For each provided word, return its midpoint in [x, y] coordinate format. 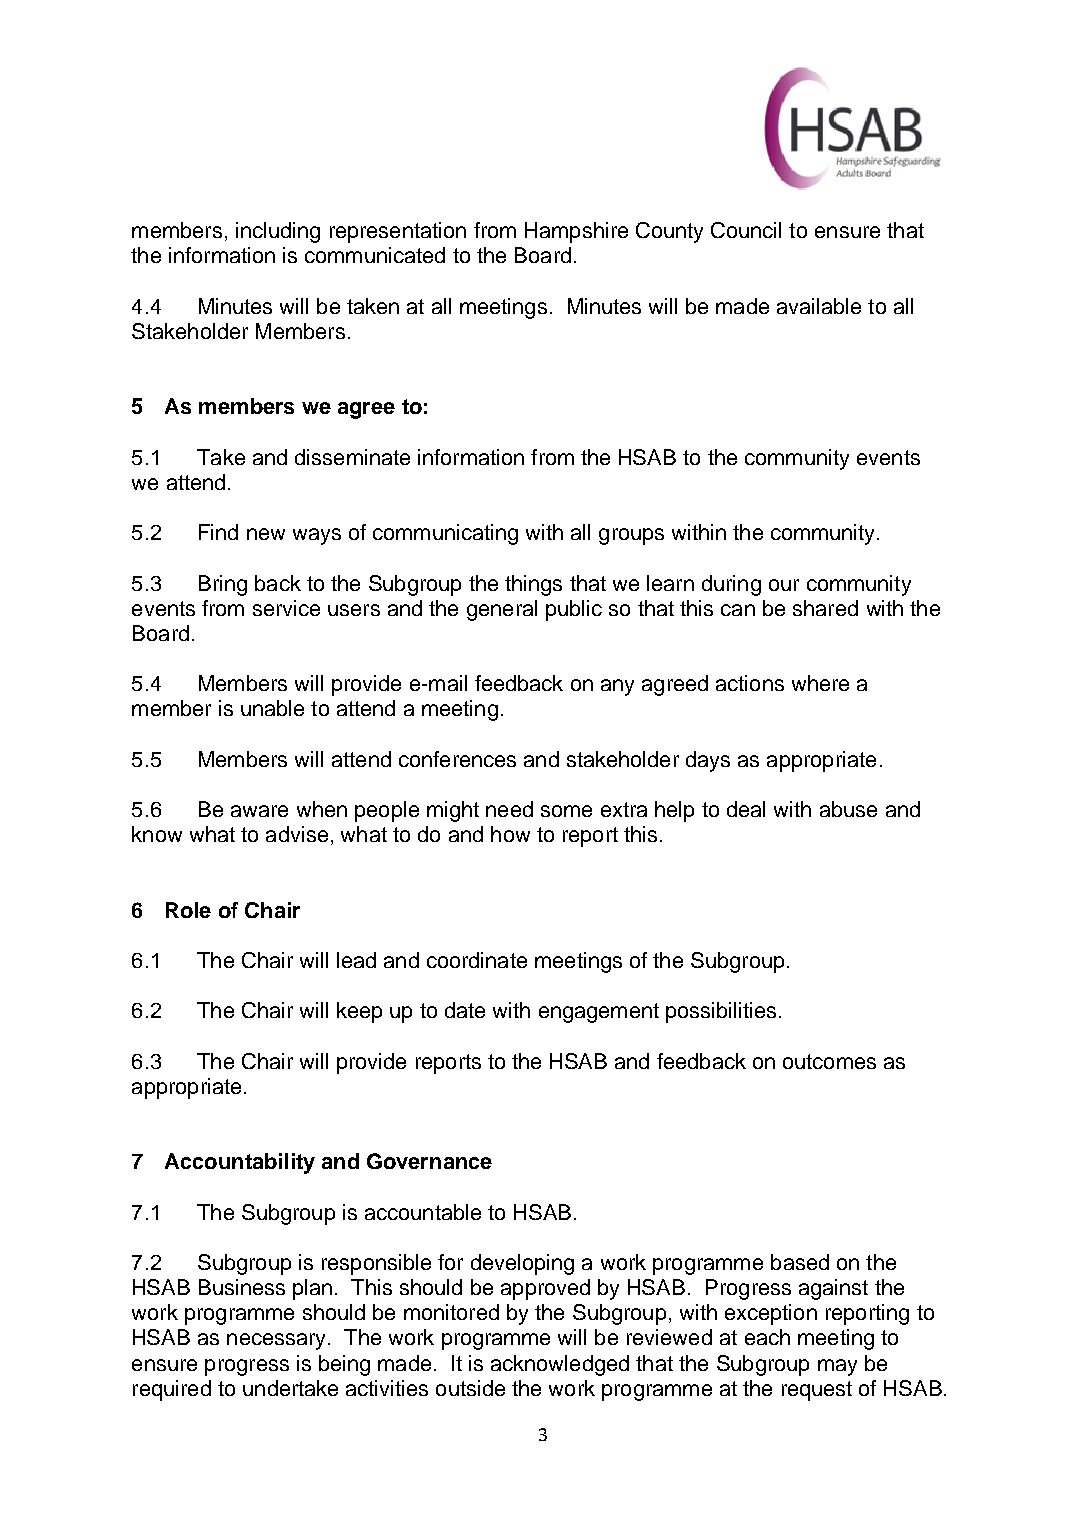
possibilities [721, 1012]
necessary [276, 1341]
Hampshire [576, 232]
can [738, 610]
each [767, 1337]
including [278, 232]
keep [359, 1012]
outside [470, 1388]
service [286, 608]
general [502, 610]
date [465, 1010]
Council [746, 230]
